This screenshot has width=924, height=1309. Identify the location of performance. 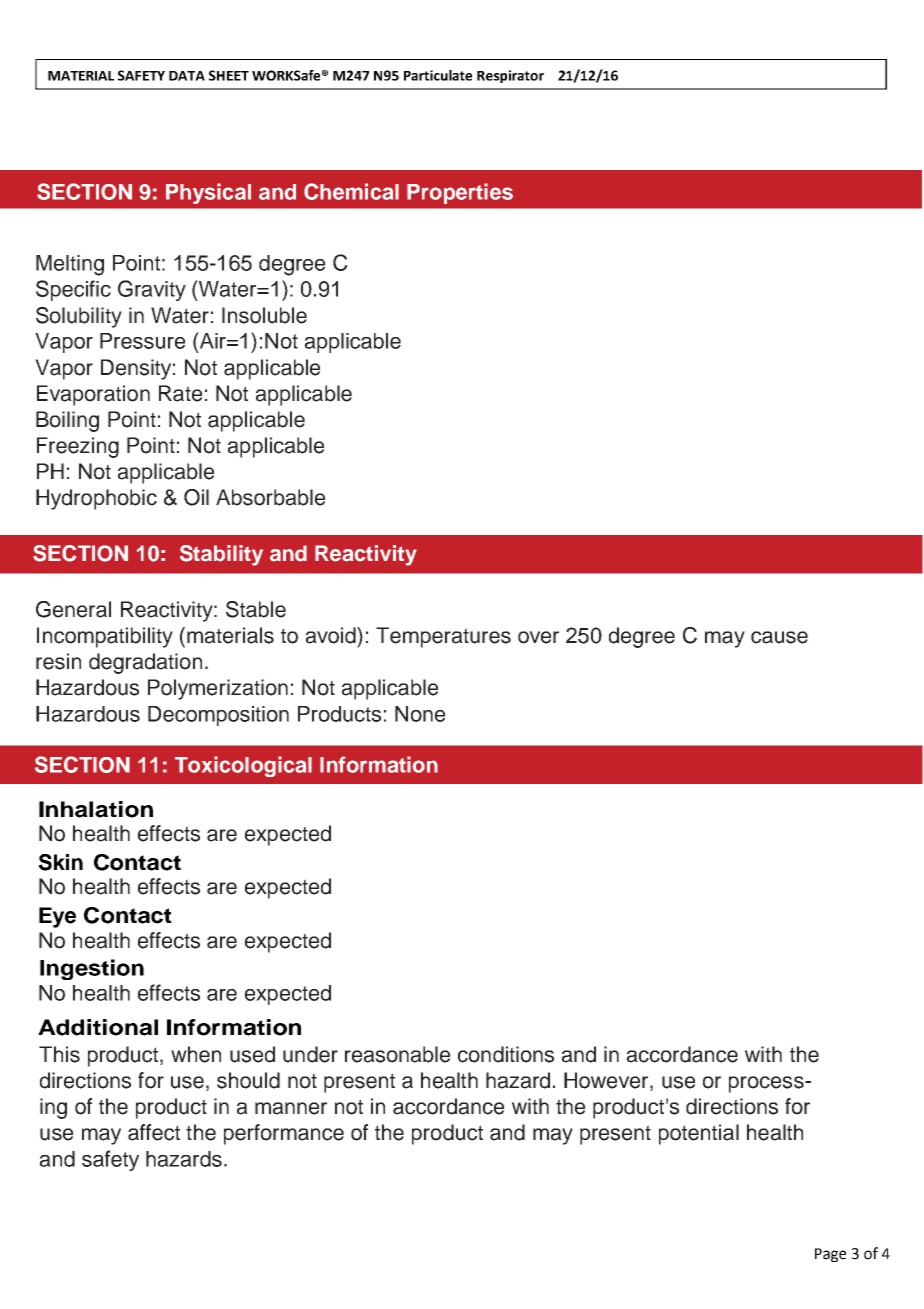
(284, 1134).
